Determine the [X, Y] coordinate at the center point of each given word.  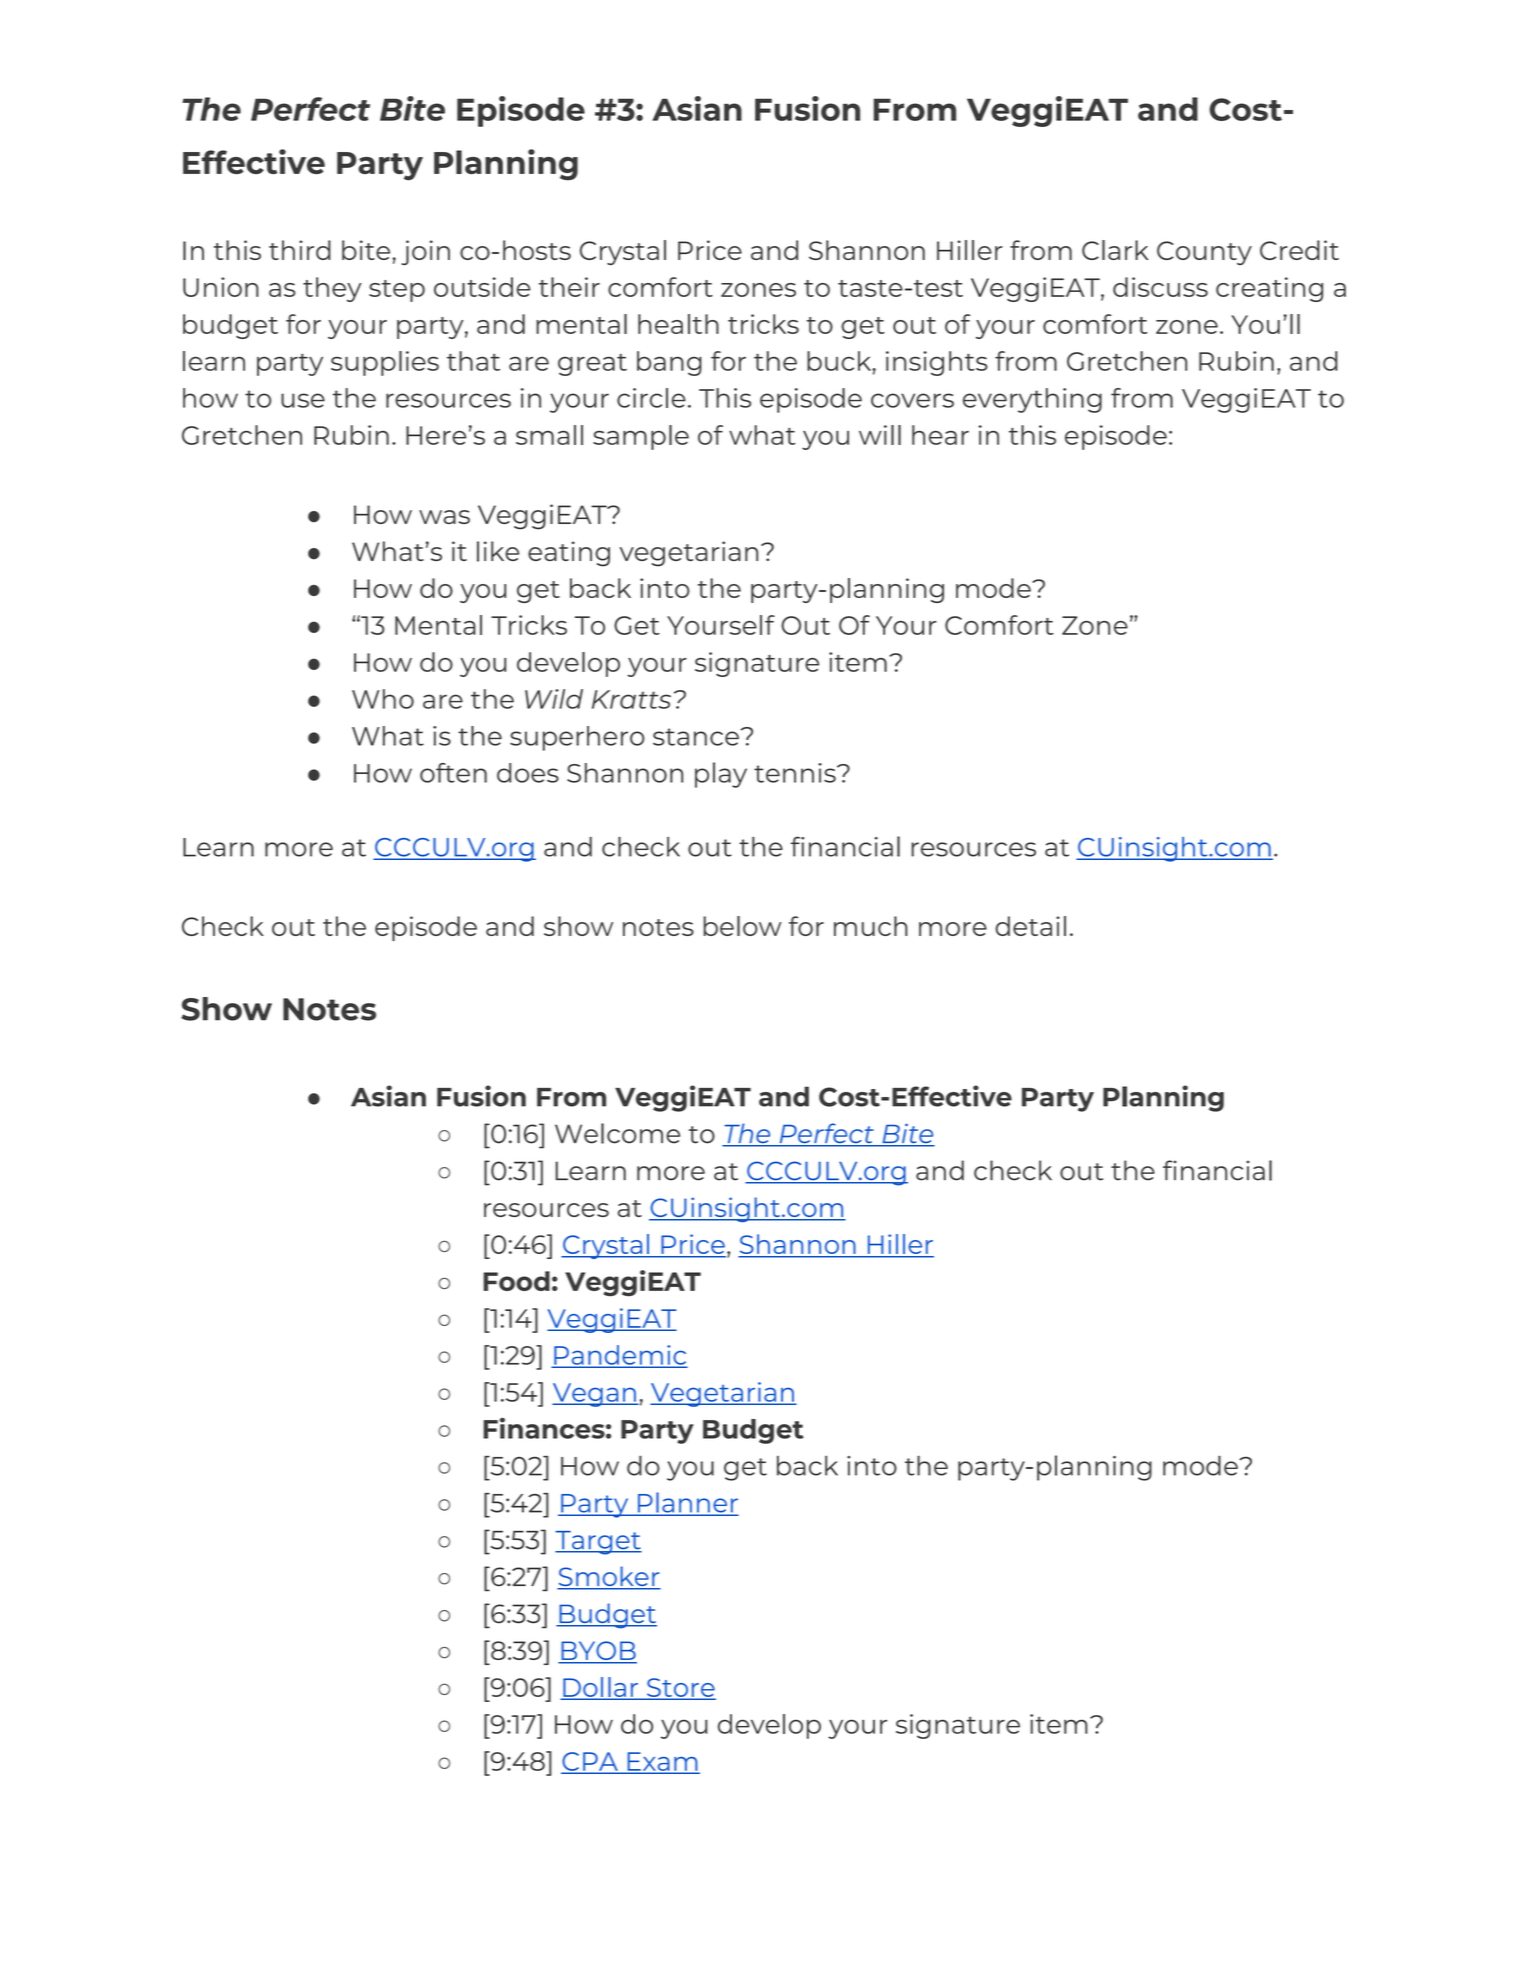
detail [1030, 926]
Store [680, 1688]
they [332, 289]
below [743, 926]
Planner [687, 1503]
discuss [1160, 287]
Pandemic [619, 1356]
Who [383, 699]
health [678, 324]
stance [697, 737]
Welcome [617, 1133]
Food [516, 1281]
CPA [590, 1762]
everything [1032, 400]
